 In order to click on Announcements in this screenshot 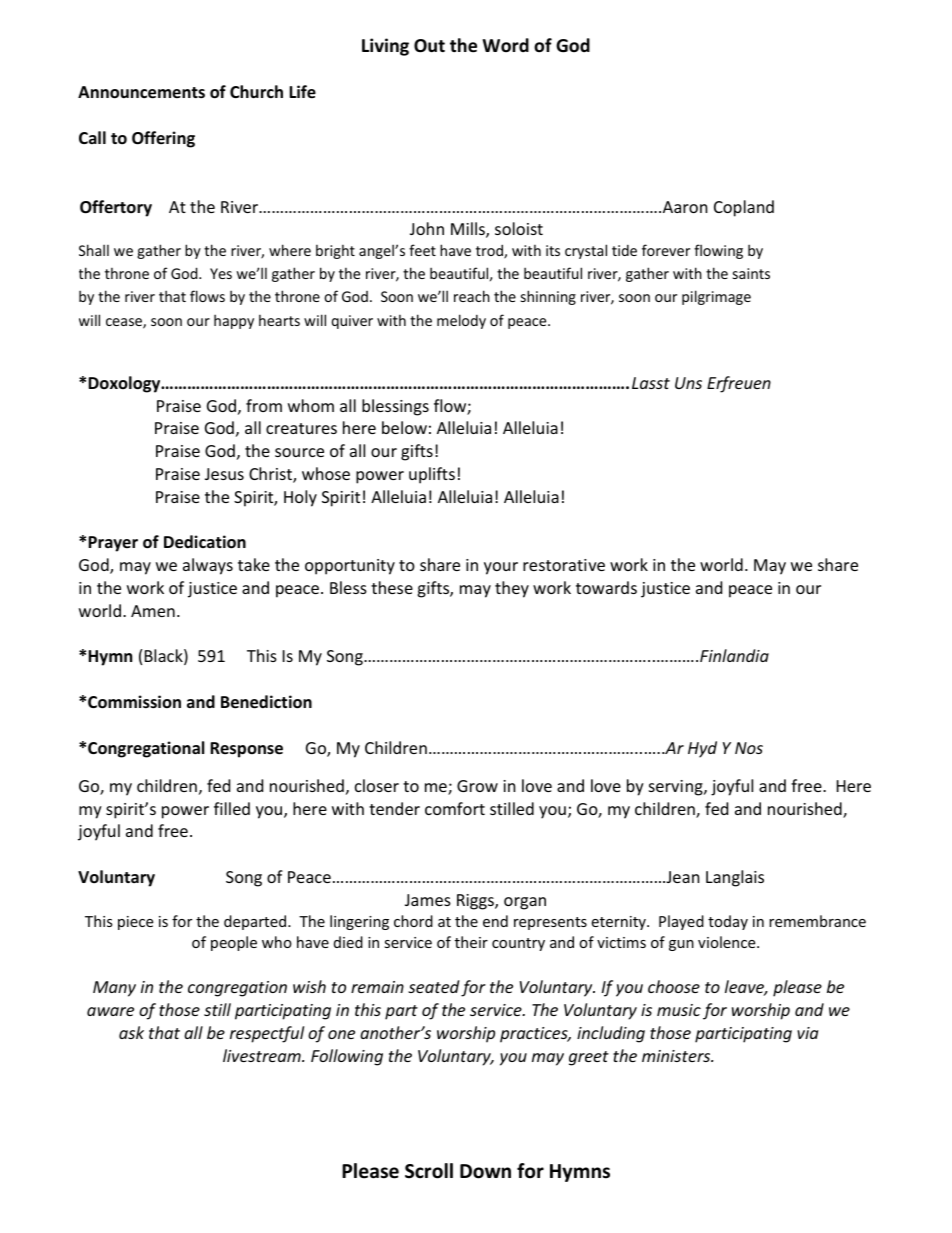, I will do `click(141, 92)`.
